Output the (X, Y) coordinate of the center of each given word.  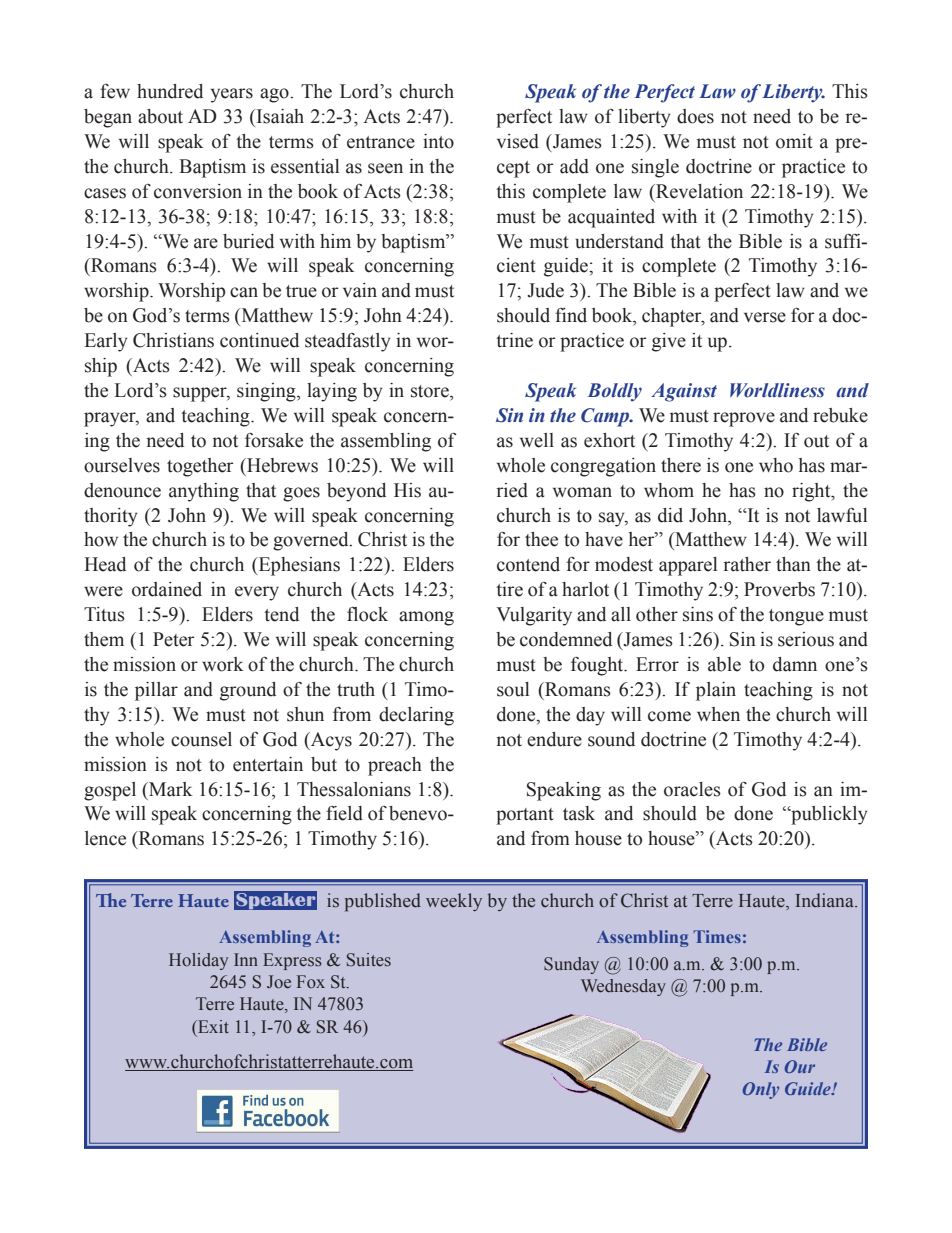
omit (794, 141)
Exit (212, 1026)
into (438, 141)
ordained (167, 589)
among (426, 618)
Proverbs (779, 589)
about (160, 116)
